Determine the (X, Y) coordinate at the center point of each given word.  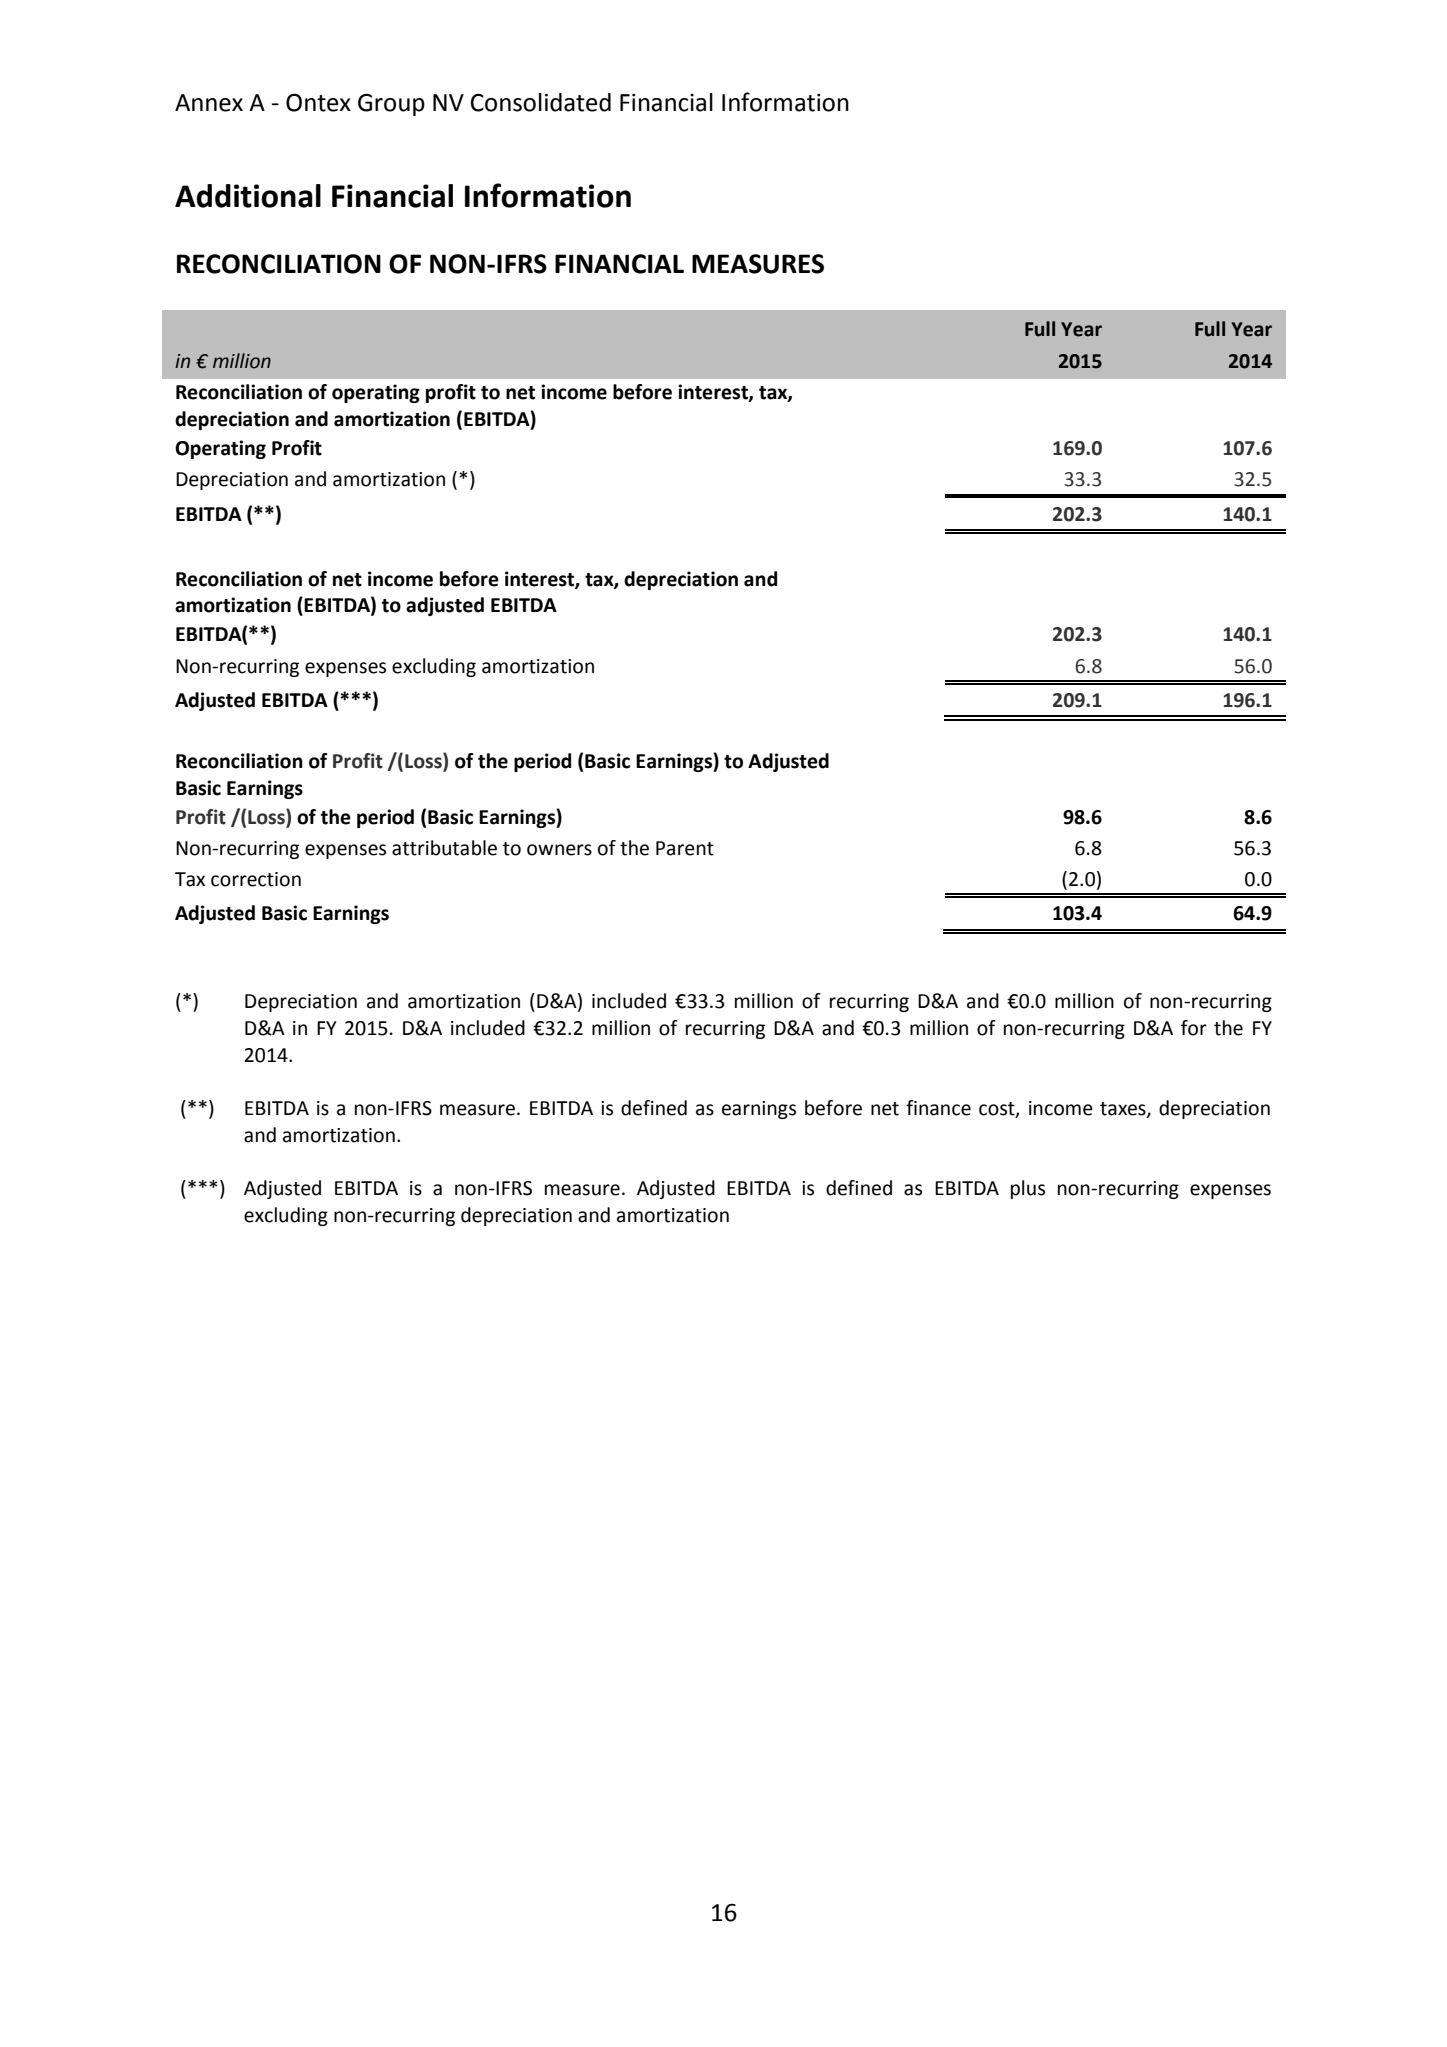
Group (391, 104)
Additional (248, 196)
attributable (444, 848)
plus (1028, 1189)
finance (938, 1108)
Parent (685, 848)
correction (256, 879)
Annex (209, 103)
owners (559, 850)
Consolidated (541, 102)
